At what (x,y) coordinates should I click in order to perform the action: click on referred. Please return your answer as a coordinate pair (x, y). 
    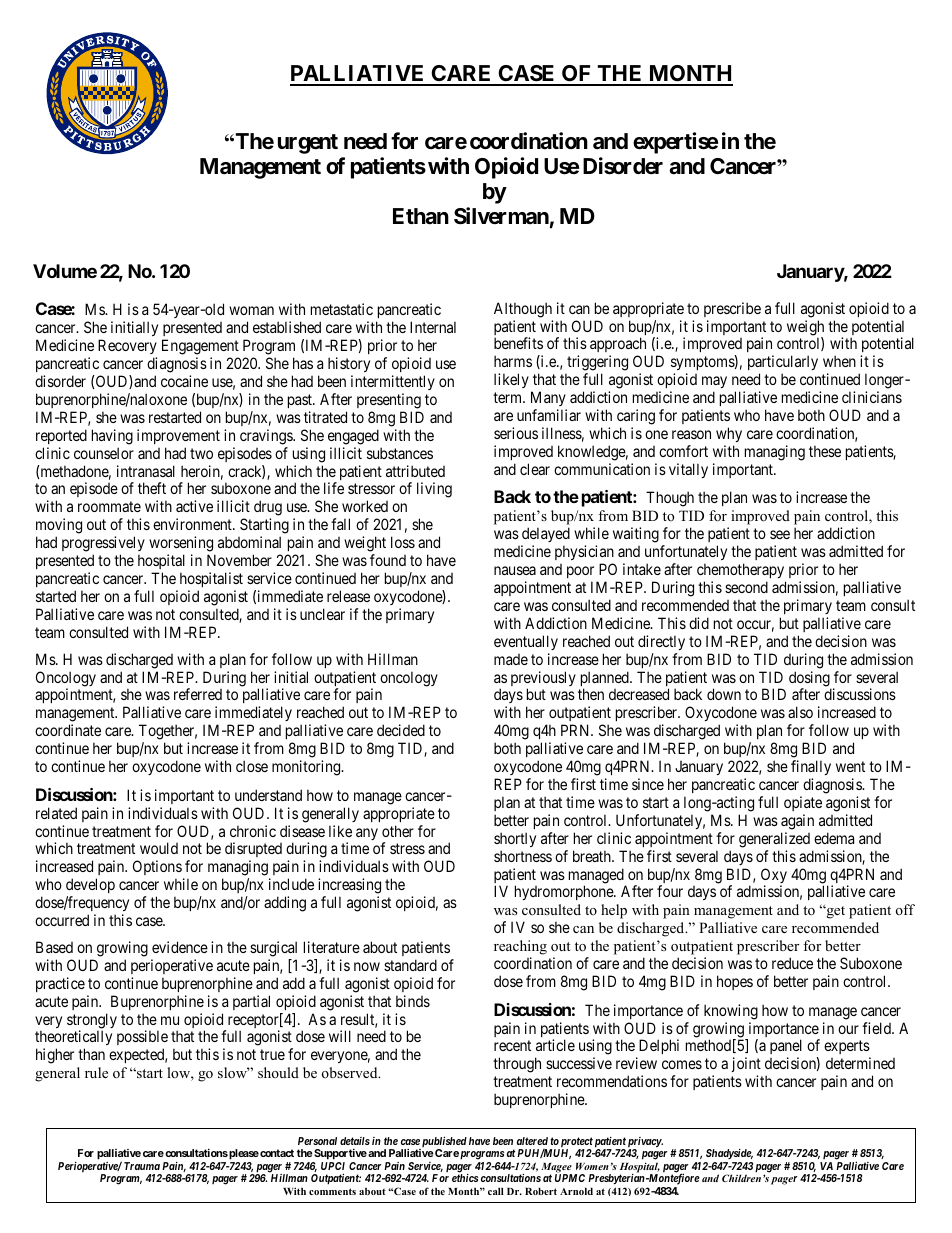
    Looking at the image, I should click on (198, 694).
